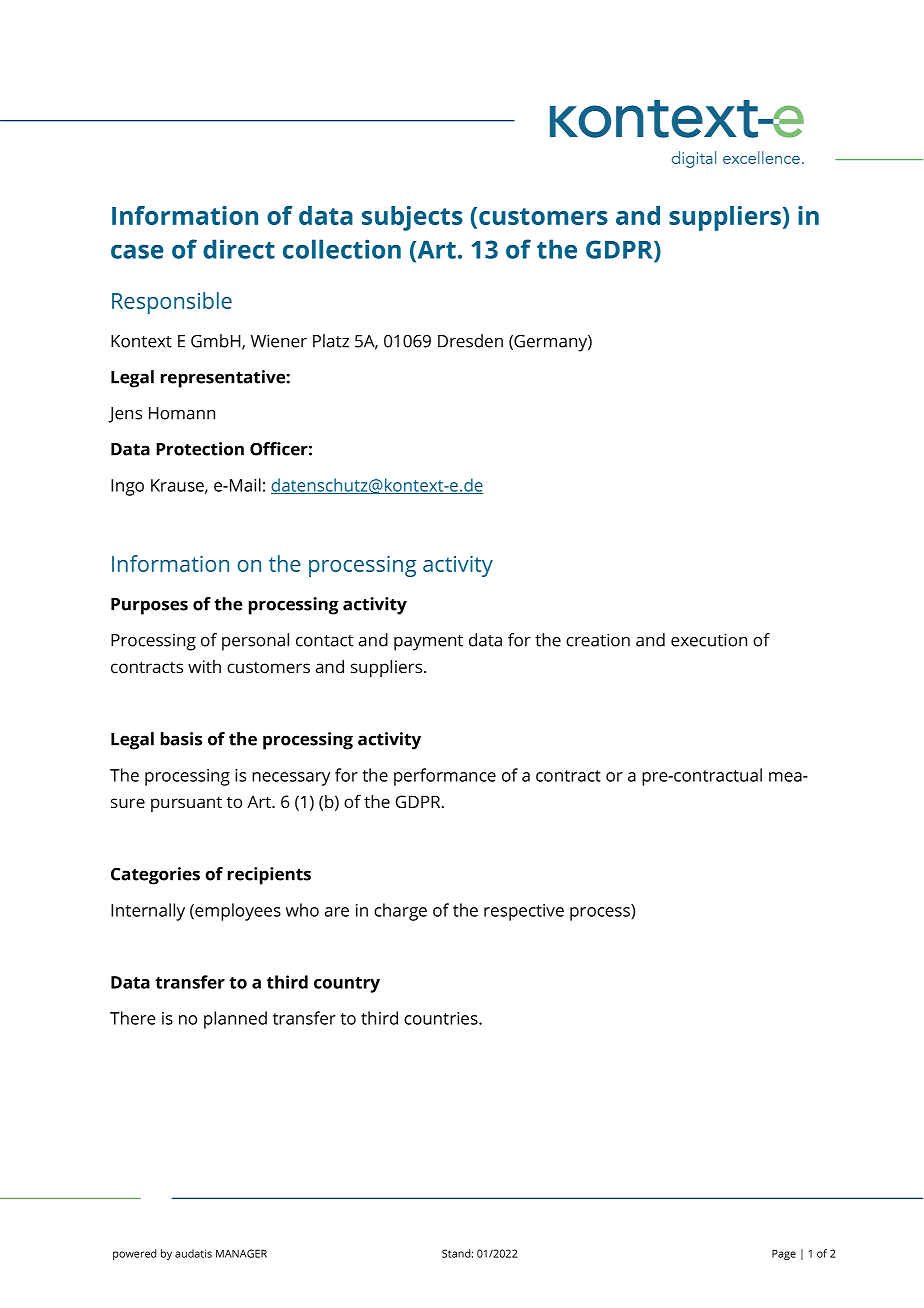  I want to click on subjects, so click(412, 218).
